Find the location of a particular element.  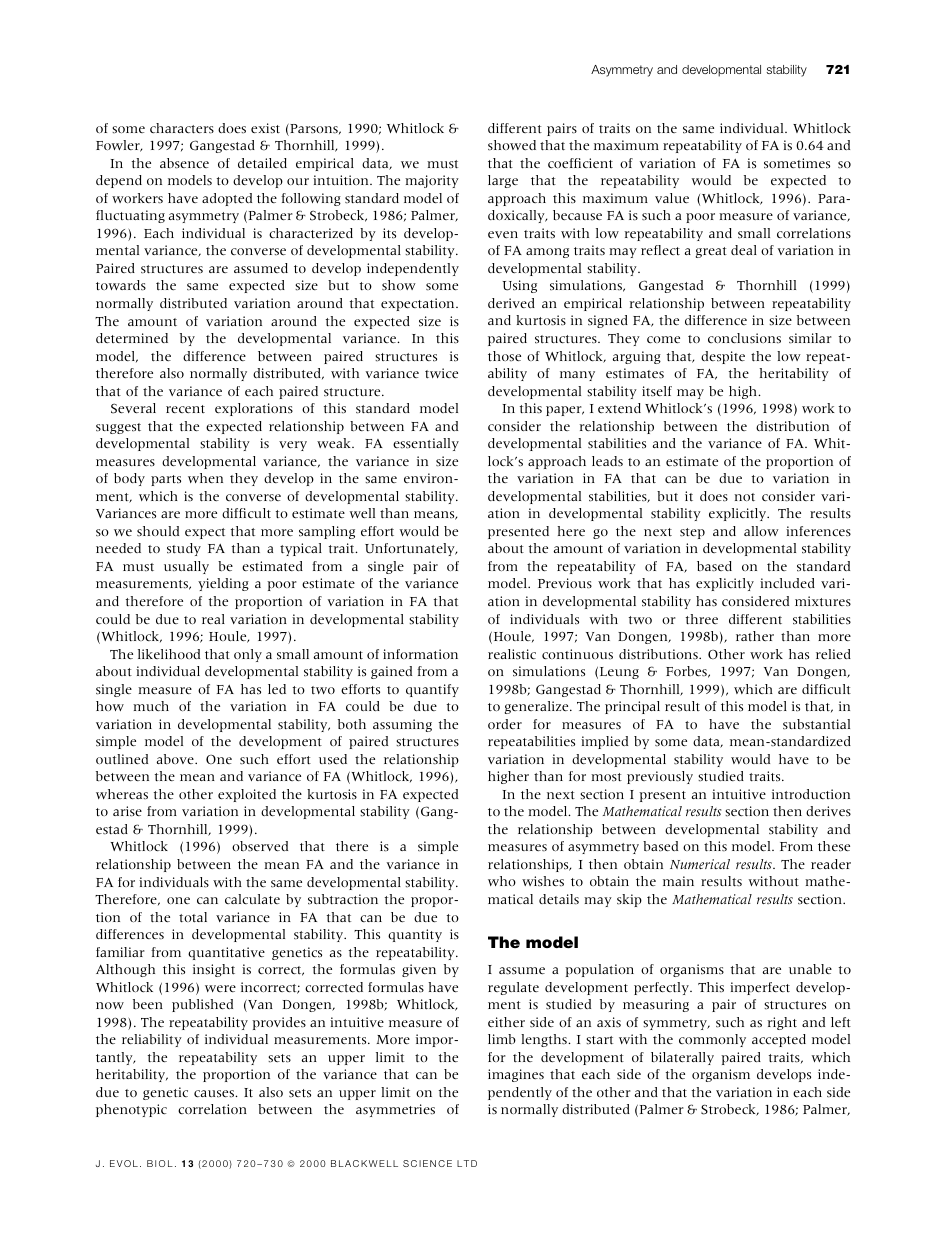

causes is located at coordinates (215, 1094).
